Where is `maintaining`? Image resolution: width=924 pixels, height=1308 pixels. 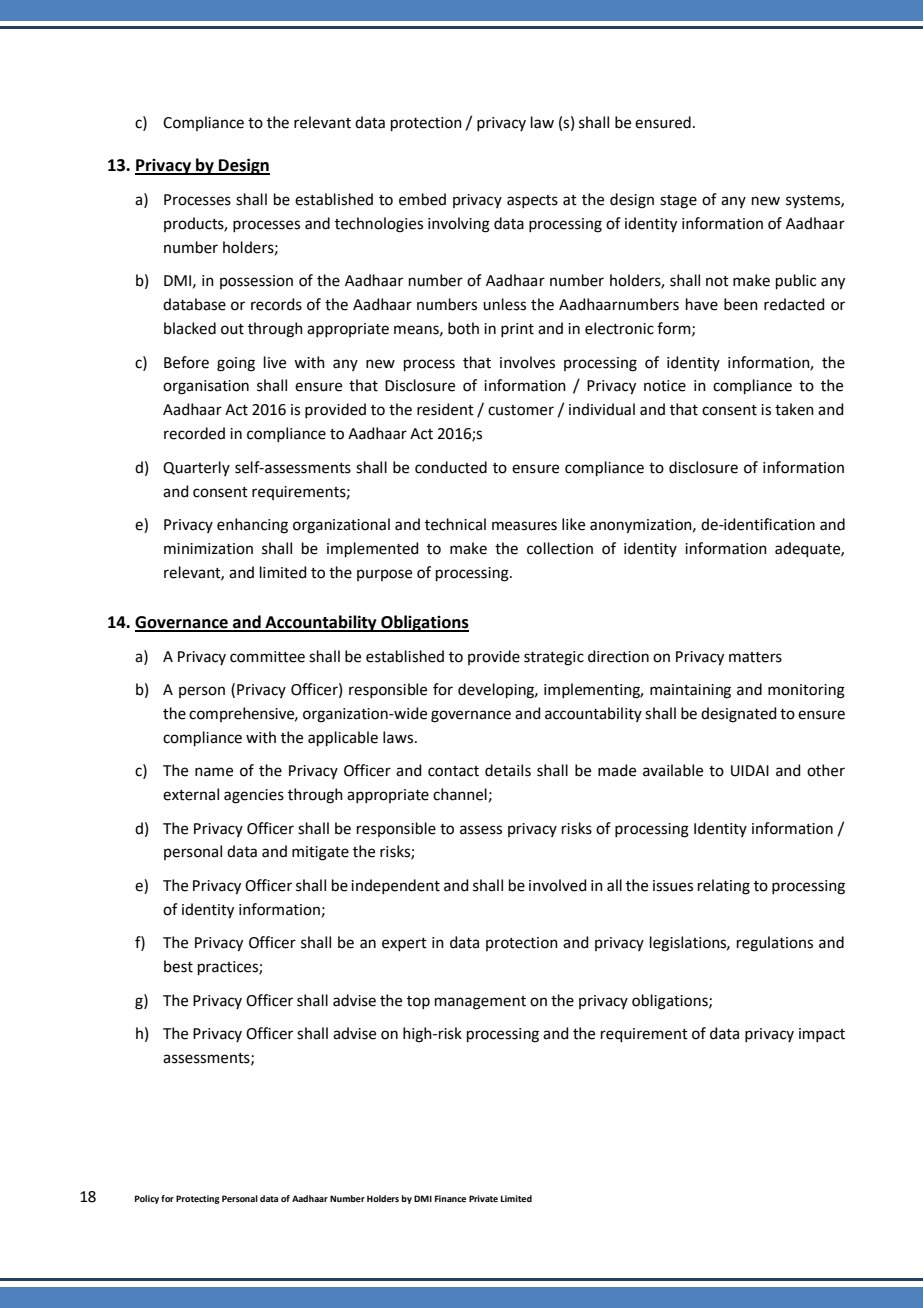 maintaining is located at coordinates (690, 691).
